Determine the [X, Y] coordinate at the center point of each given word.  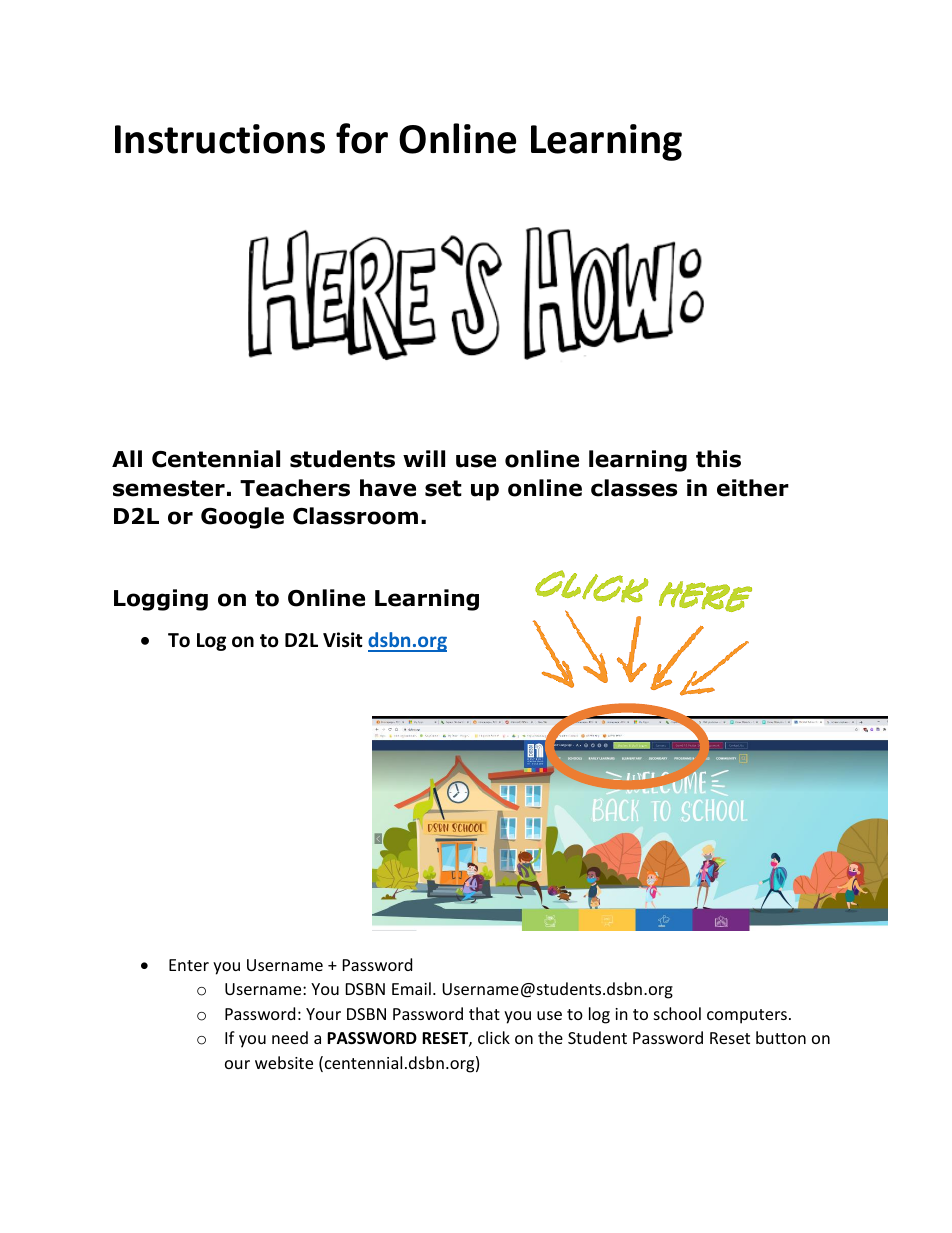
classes [634, 488]
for [362, 138]
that [484, 1013]
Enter [189, 965]
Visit [343, 640]
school [677, 1013]
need [290, 1037]
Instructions [220, 139]
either [753, 488]
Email [411, 988]
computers [747, 1016]
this [718, 459]
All [127, 458]
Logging [161, 600]
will [424, 458]
